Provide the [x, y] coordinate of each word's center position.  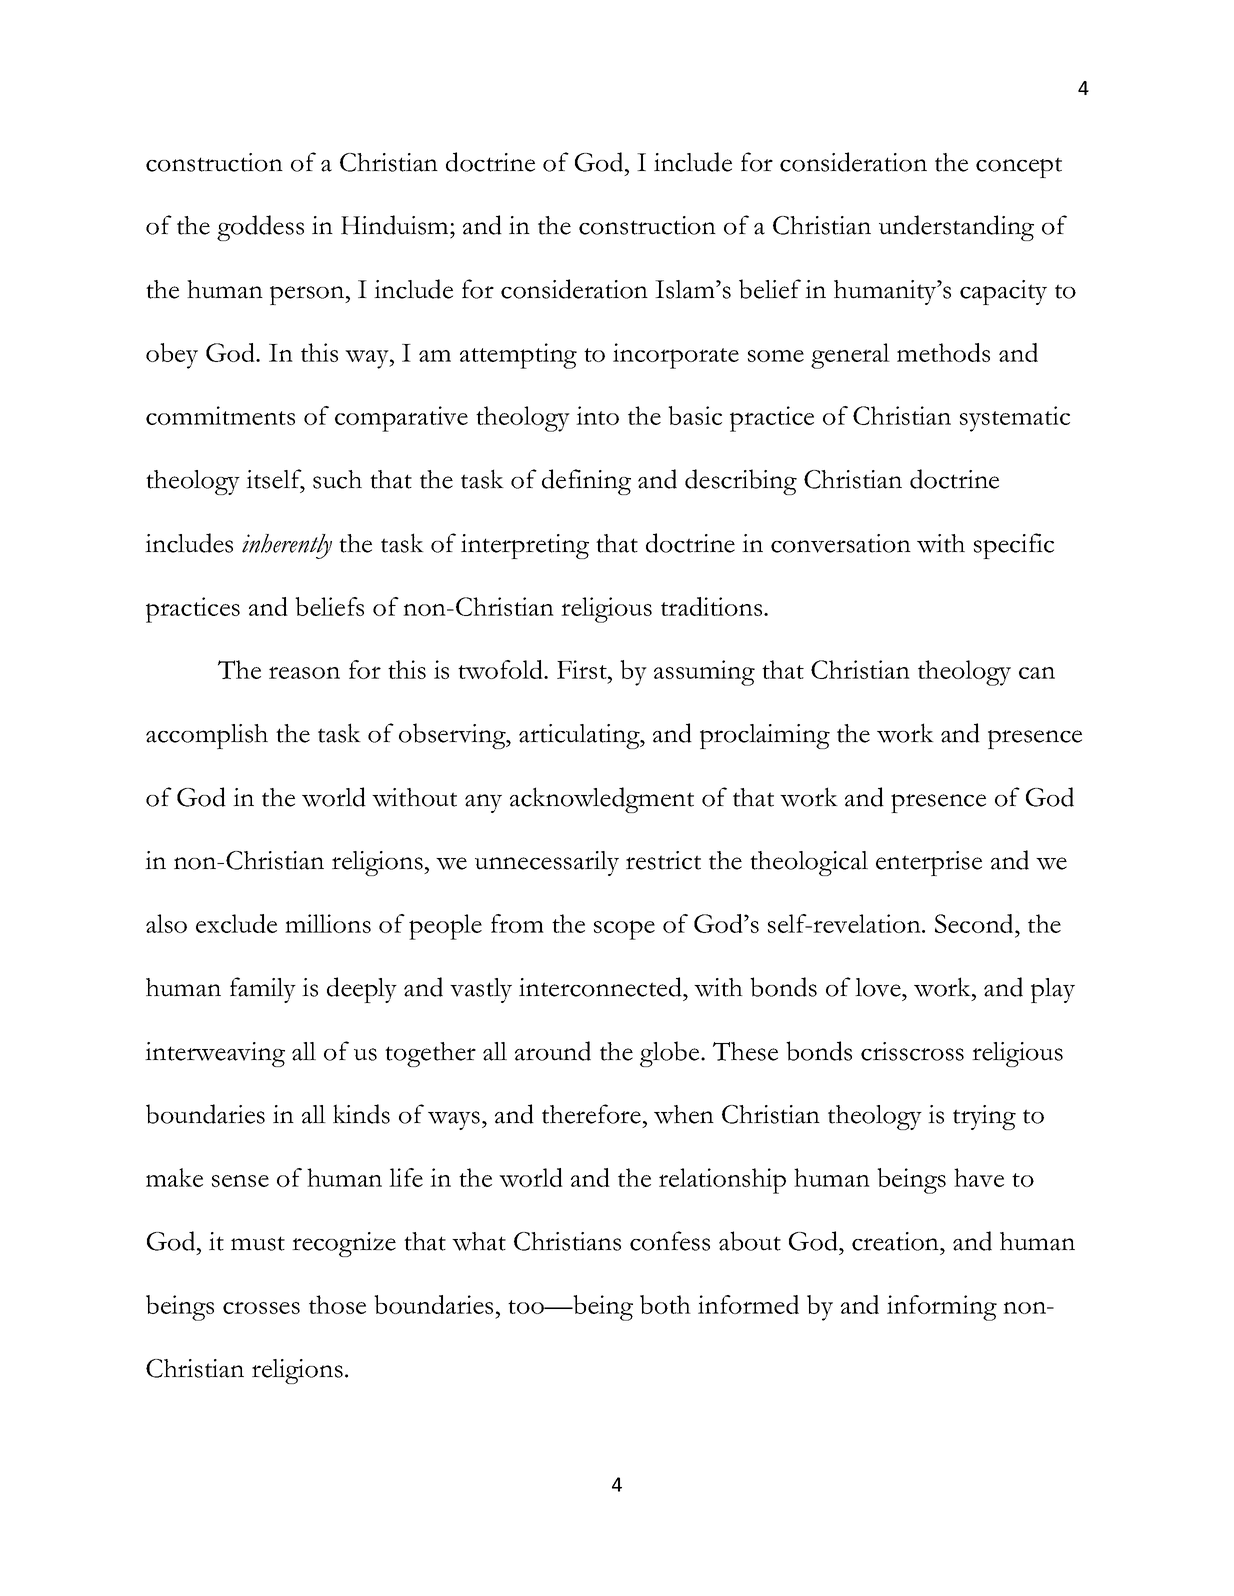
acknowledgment [602, 800]
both [665, 1304]
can [1037, 673]
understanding [956, 228]
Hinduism [396, 225]
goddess [260, 228]
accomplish [207, 736]
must [258, 1243]
